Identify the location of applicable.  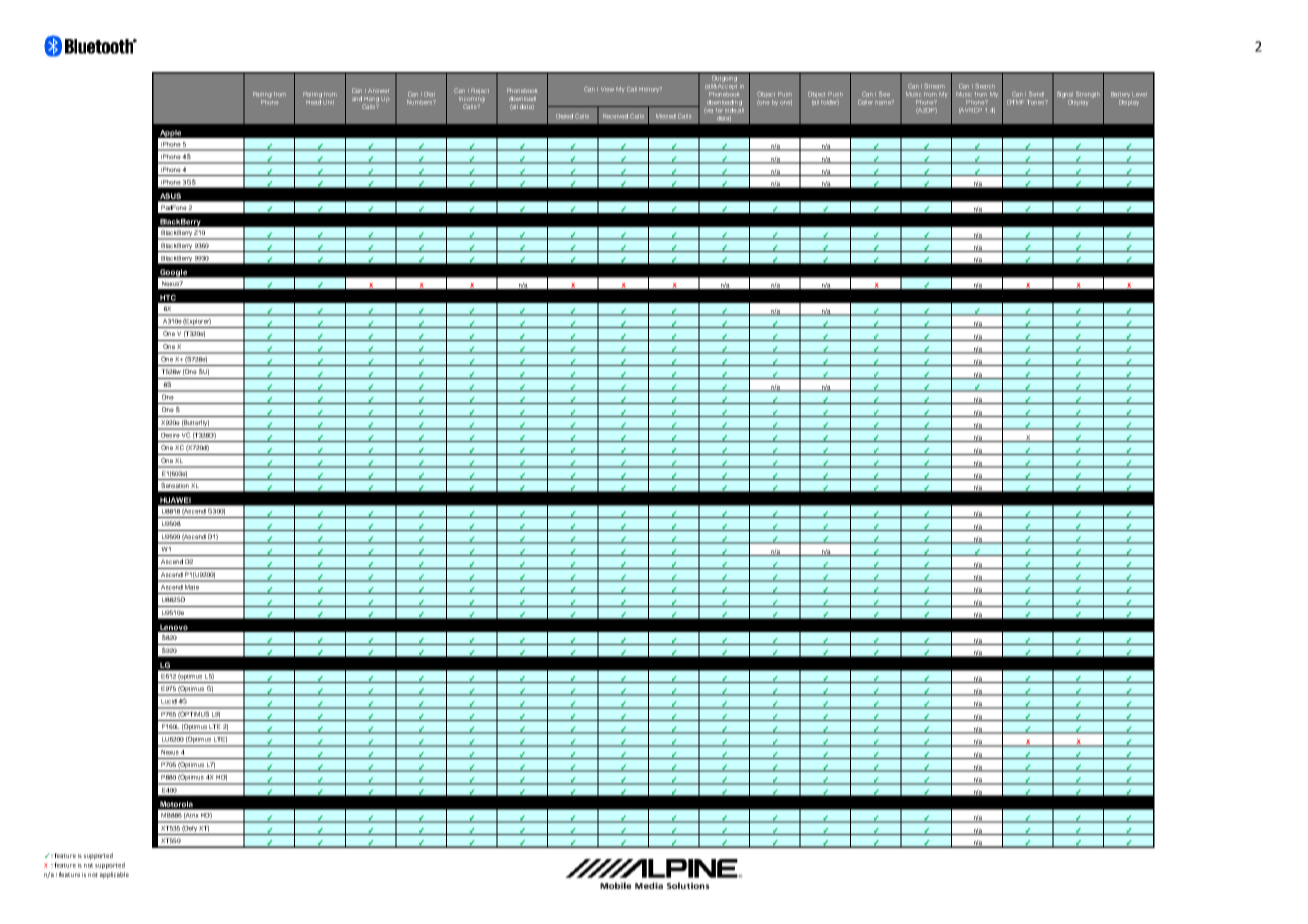
(114, 875).
